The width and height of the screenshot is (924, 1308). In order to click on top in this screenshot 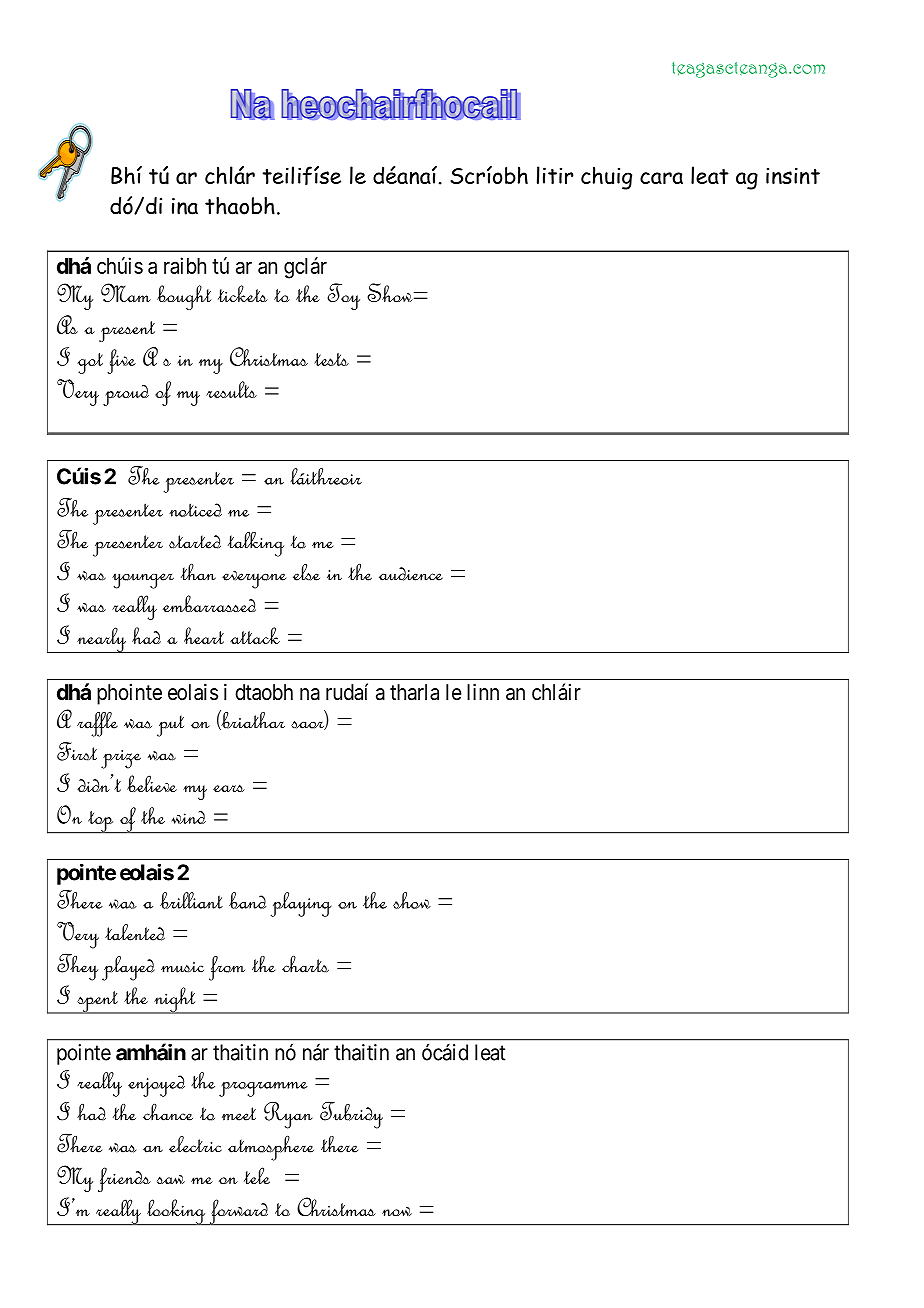, I will do `click(101, 822)`.
